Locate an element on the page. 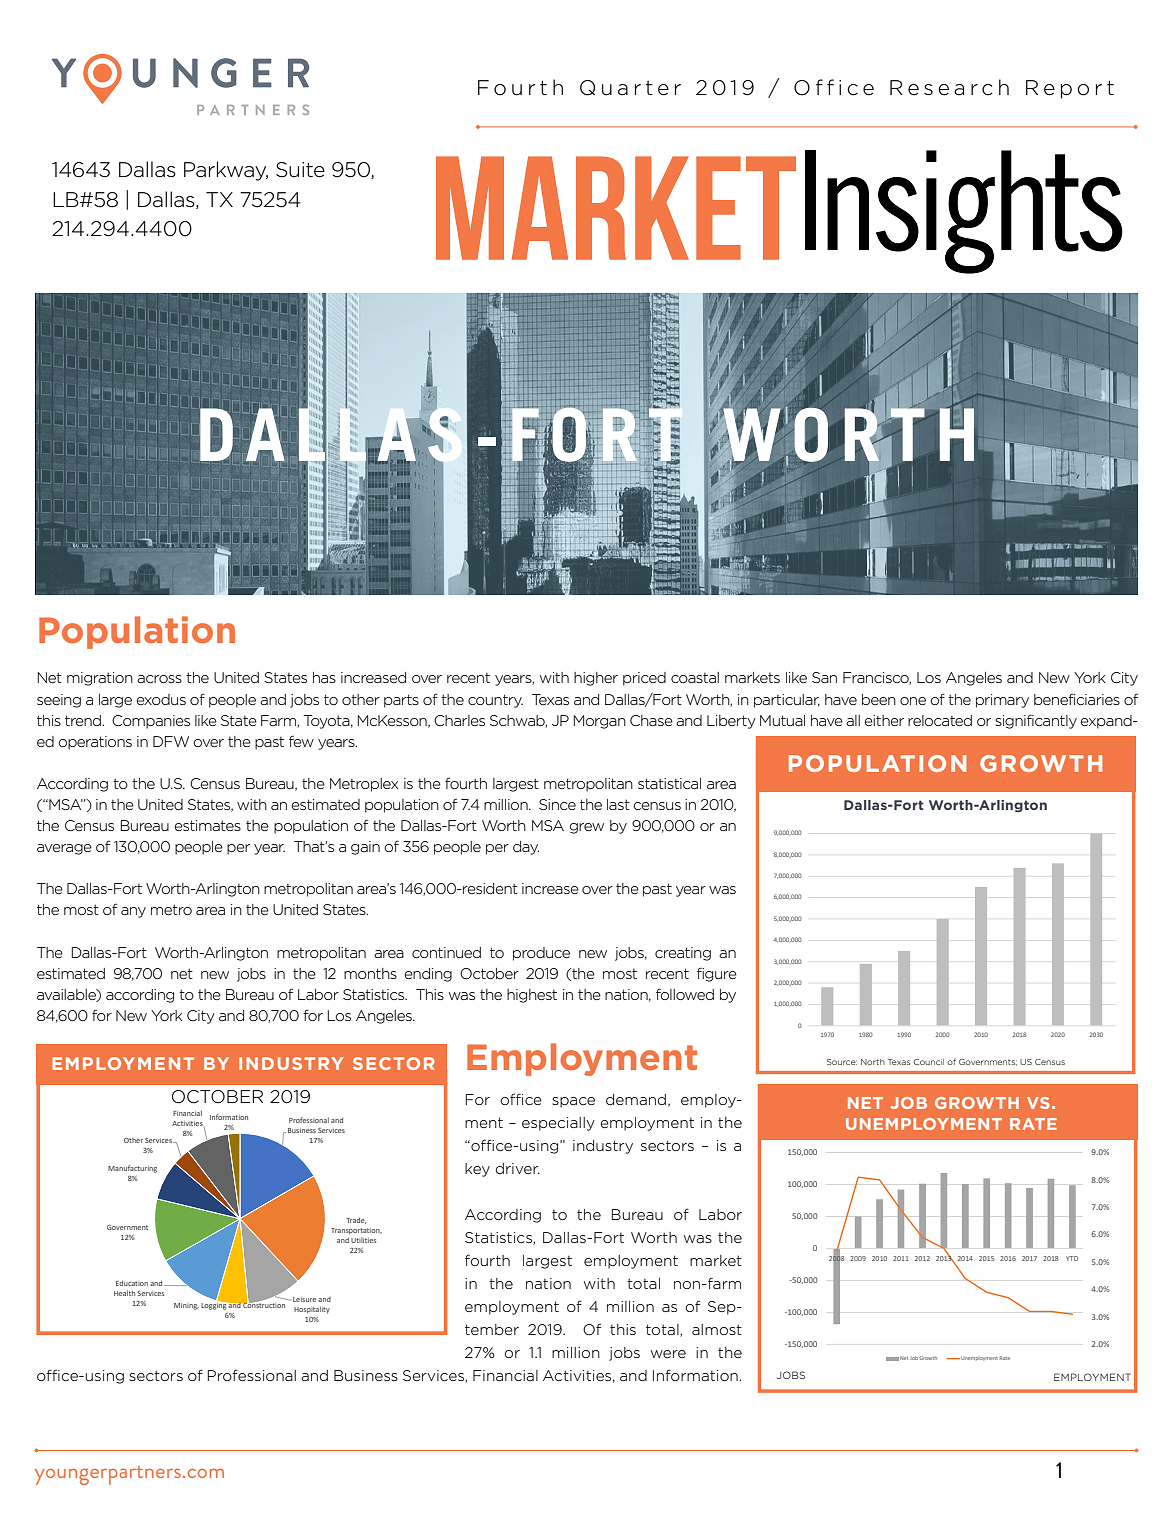 The image size is (1173, 1518). relocated is located at coordinates (940, 720).
